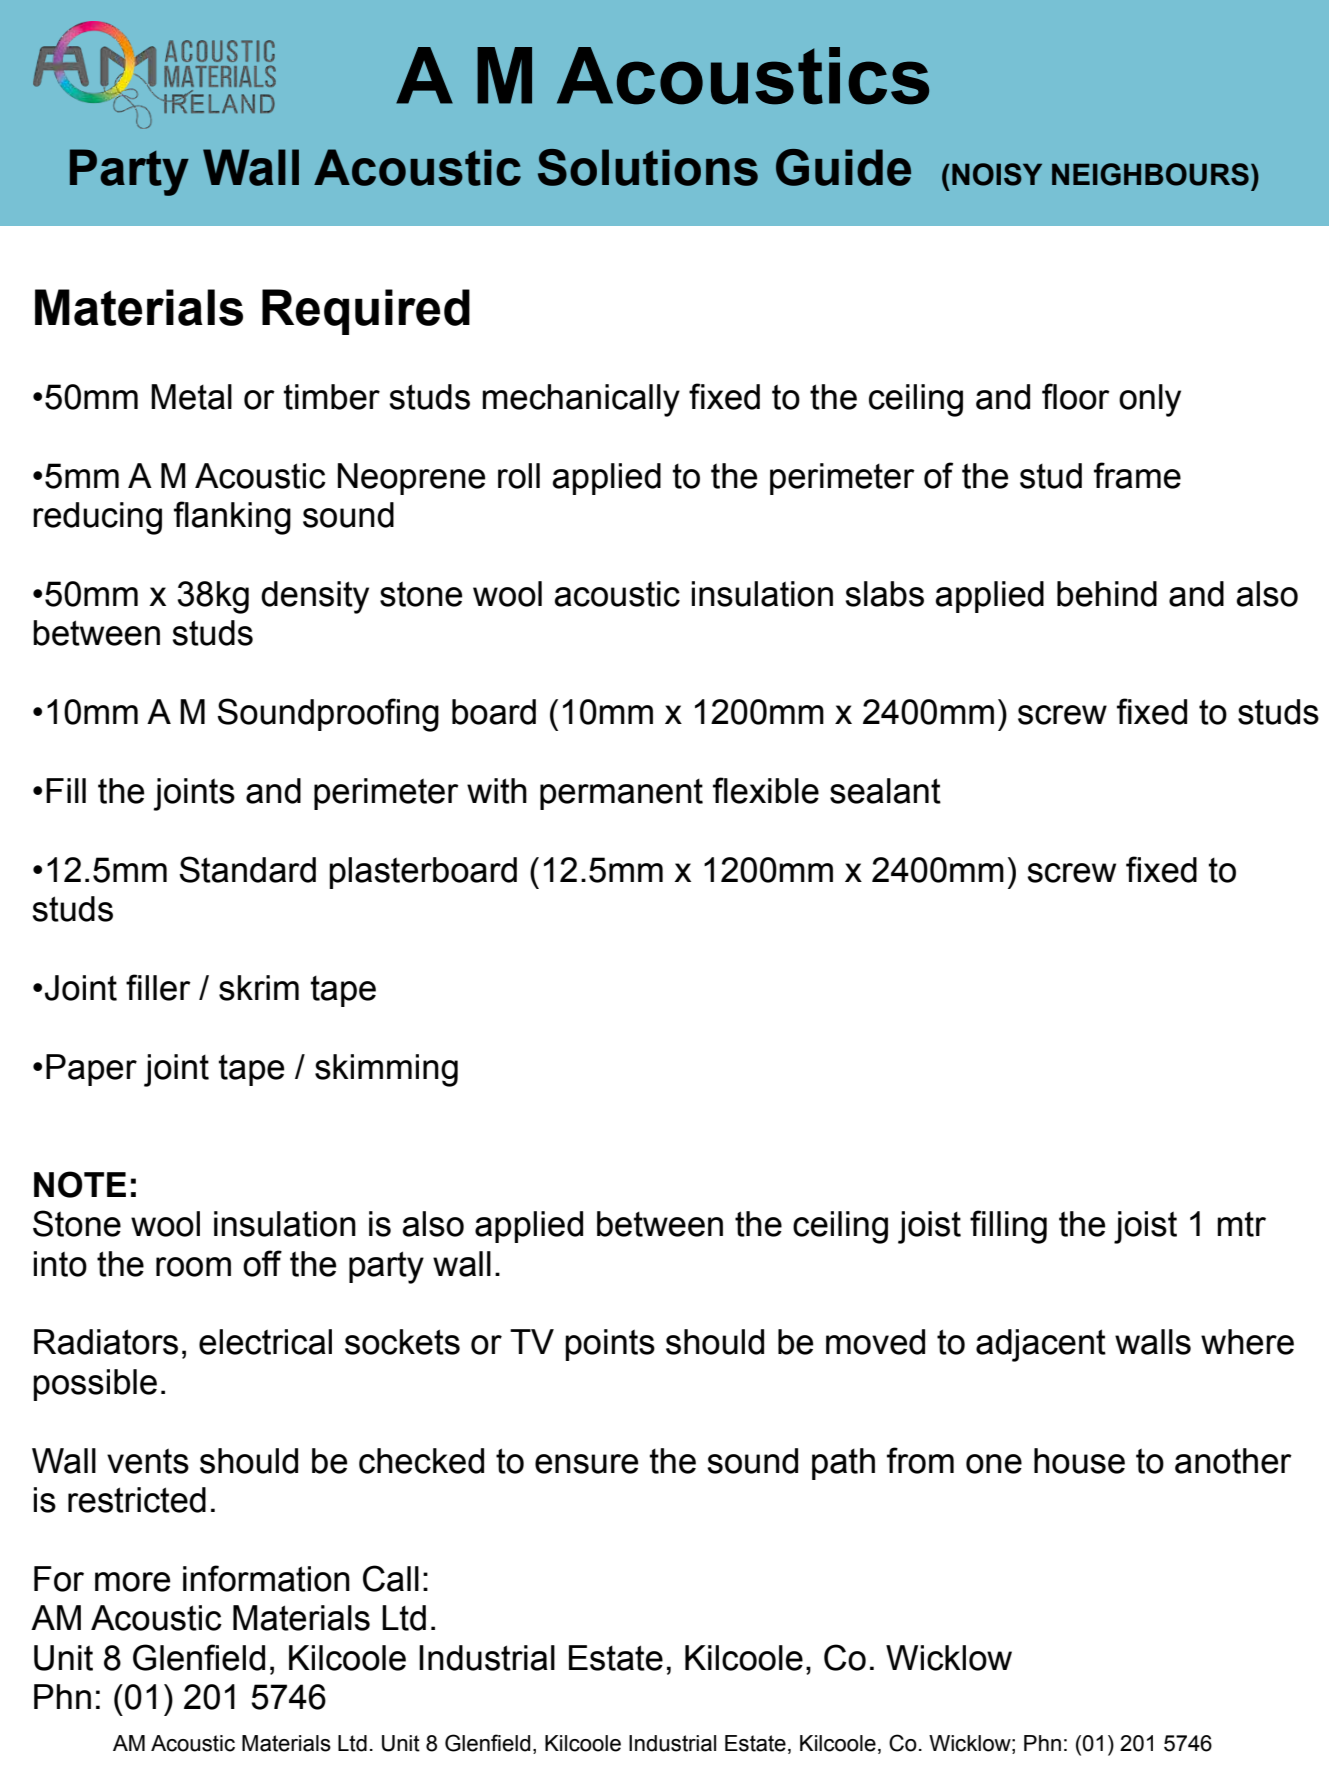 The height and width of the document is (1773, 1329). What do you see at coordinates (193, 1267) in the document?
I see `room` at bounding box center [193, 1267].
